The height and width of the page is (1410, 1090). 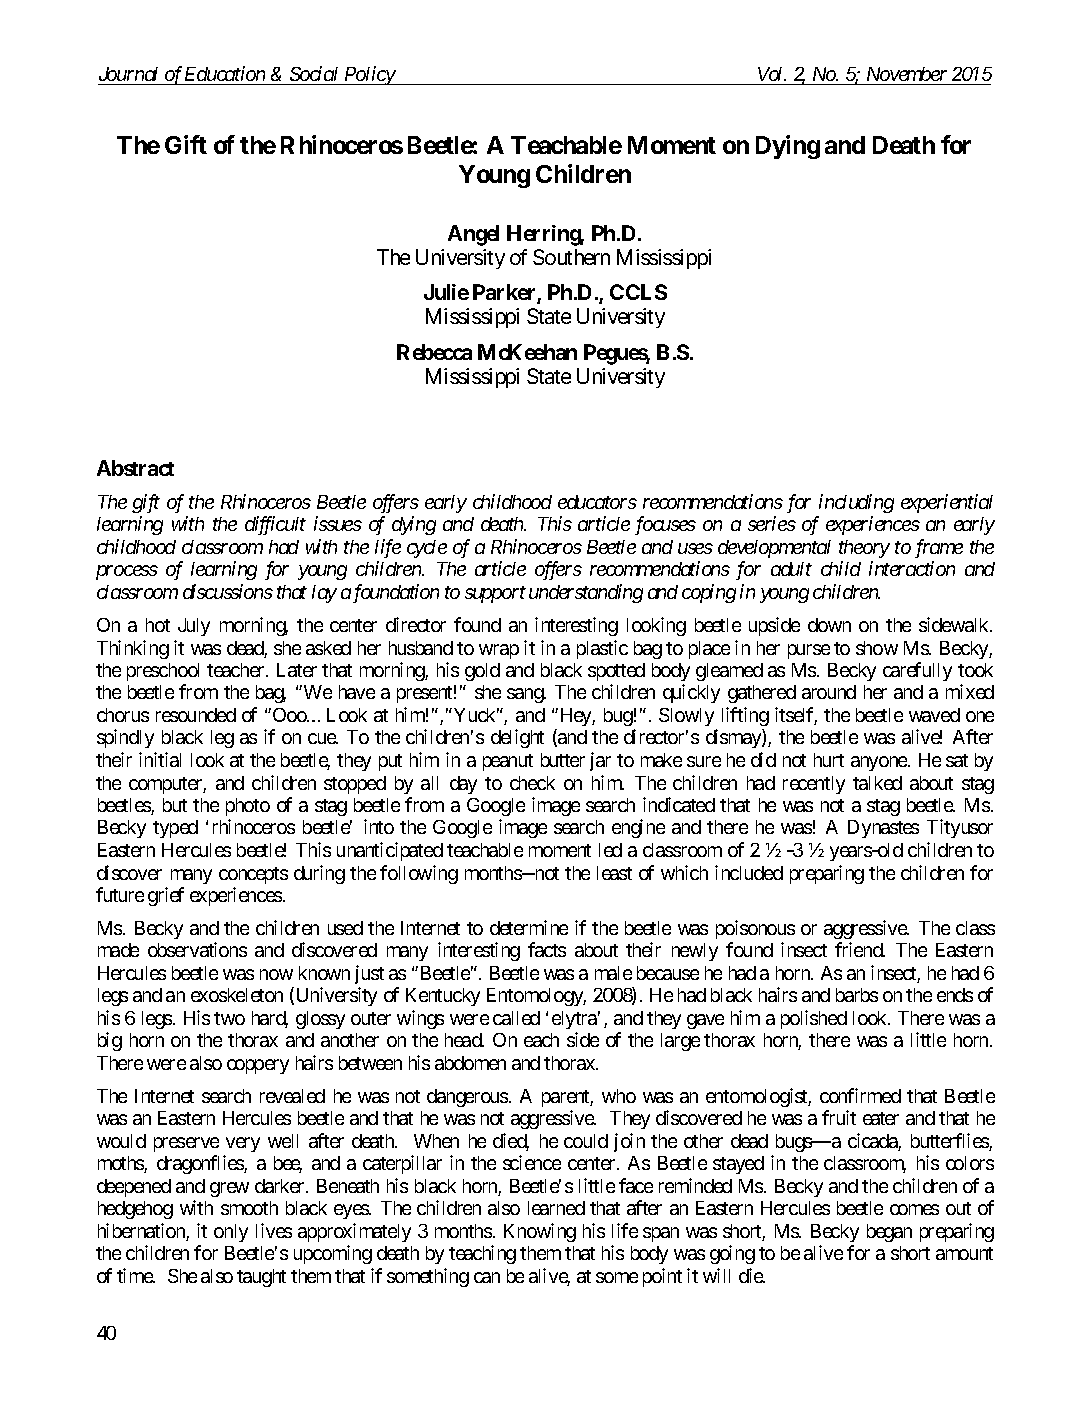 What do you see at coordinates (547, 949) in the page?
I see `facts` at bounding box center [547, 949].
